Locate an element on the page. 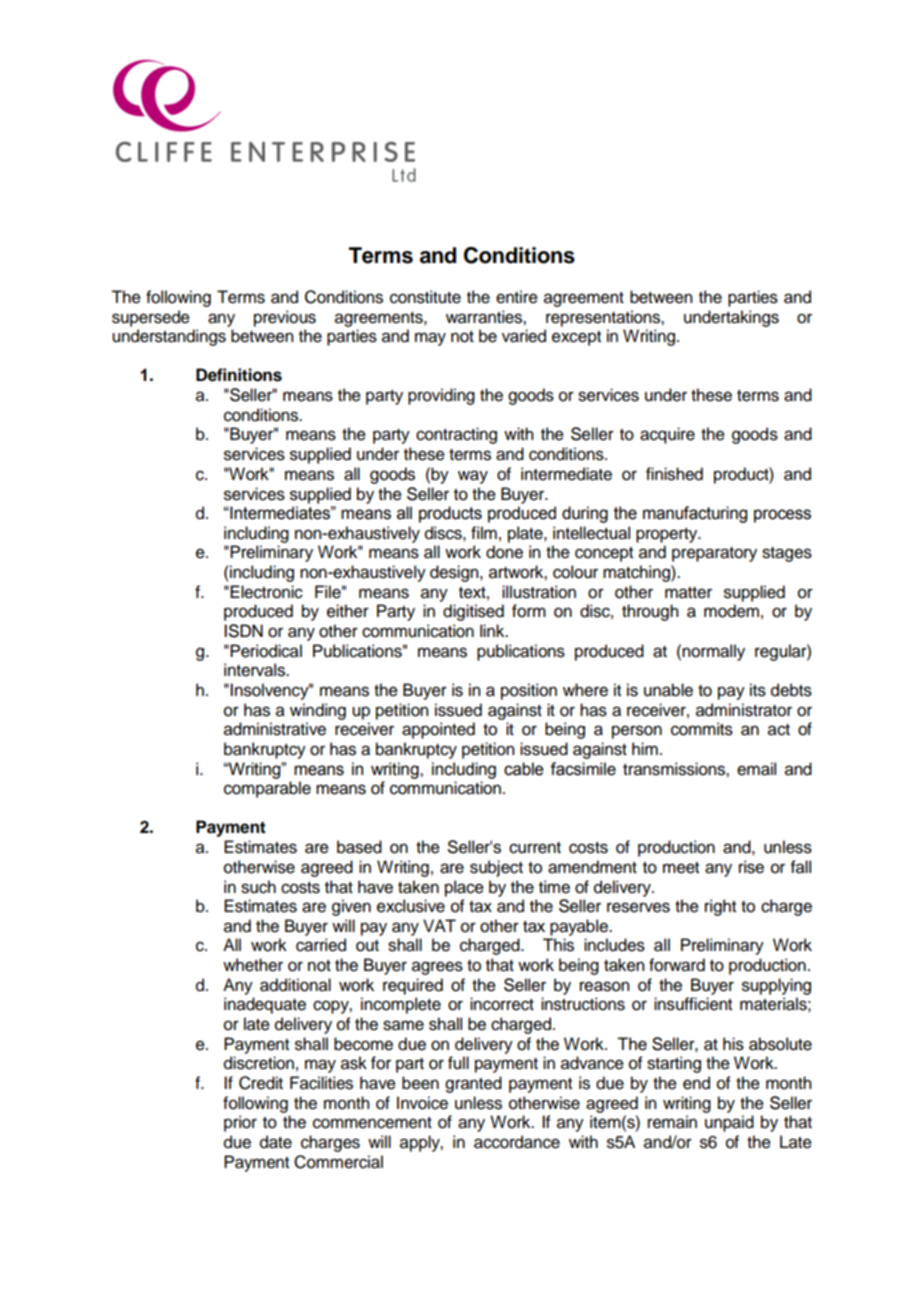 The height and width of the image is (1308, 924). unpaid is located at coordinates (729, 1123).
